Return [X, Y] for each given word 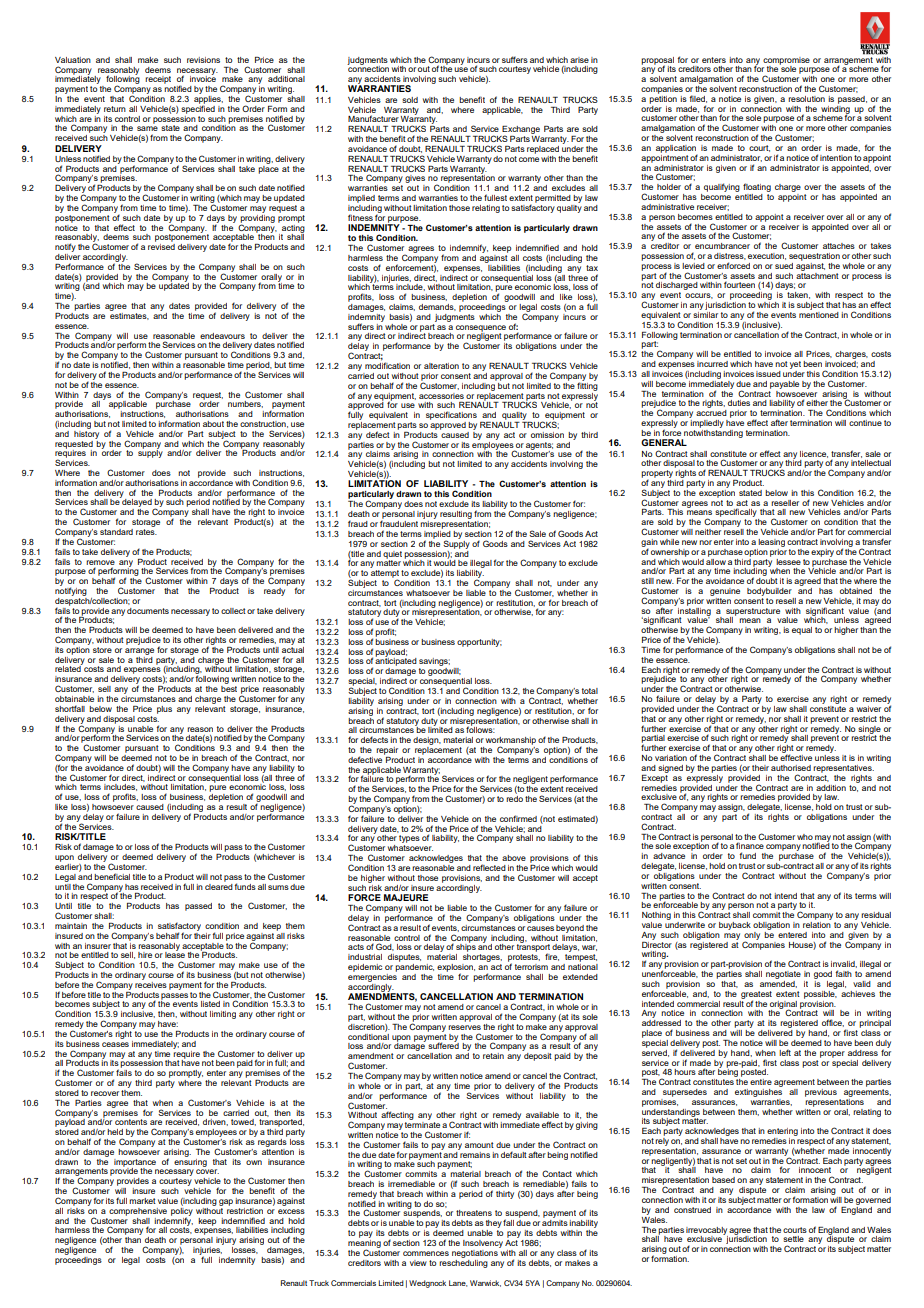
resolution [806, 99]
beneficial [112, 876]
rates [146, 532]
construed [692, 1210]
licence [814, 454]
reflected [489, 867]
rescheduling [463, 1262]
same [147, 128]
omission [547, 435]
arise [579, 60]
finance [750, 845]
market [142, 1201]
